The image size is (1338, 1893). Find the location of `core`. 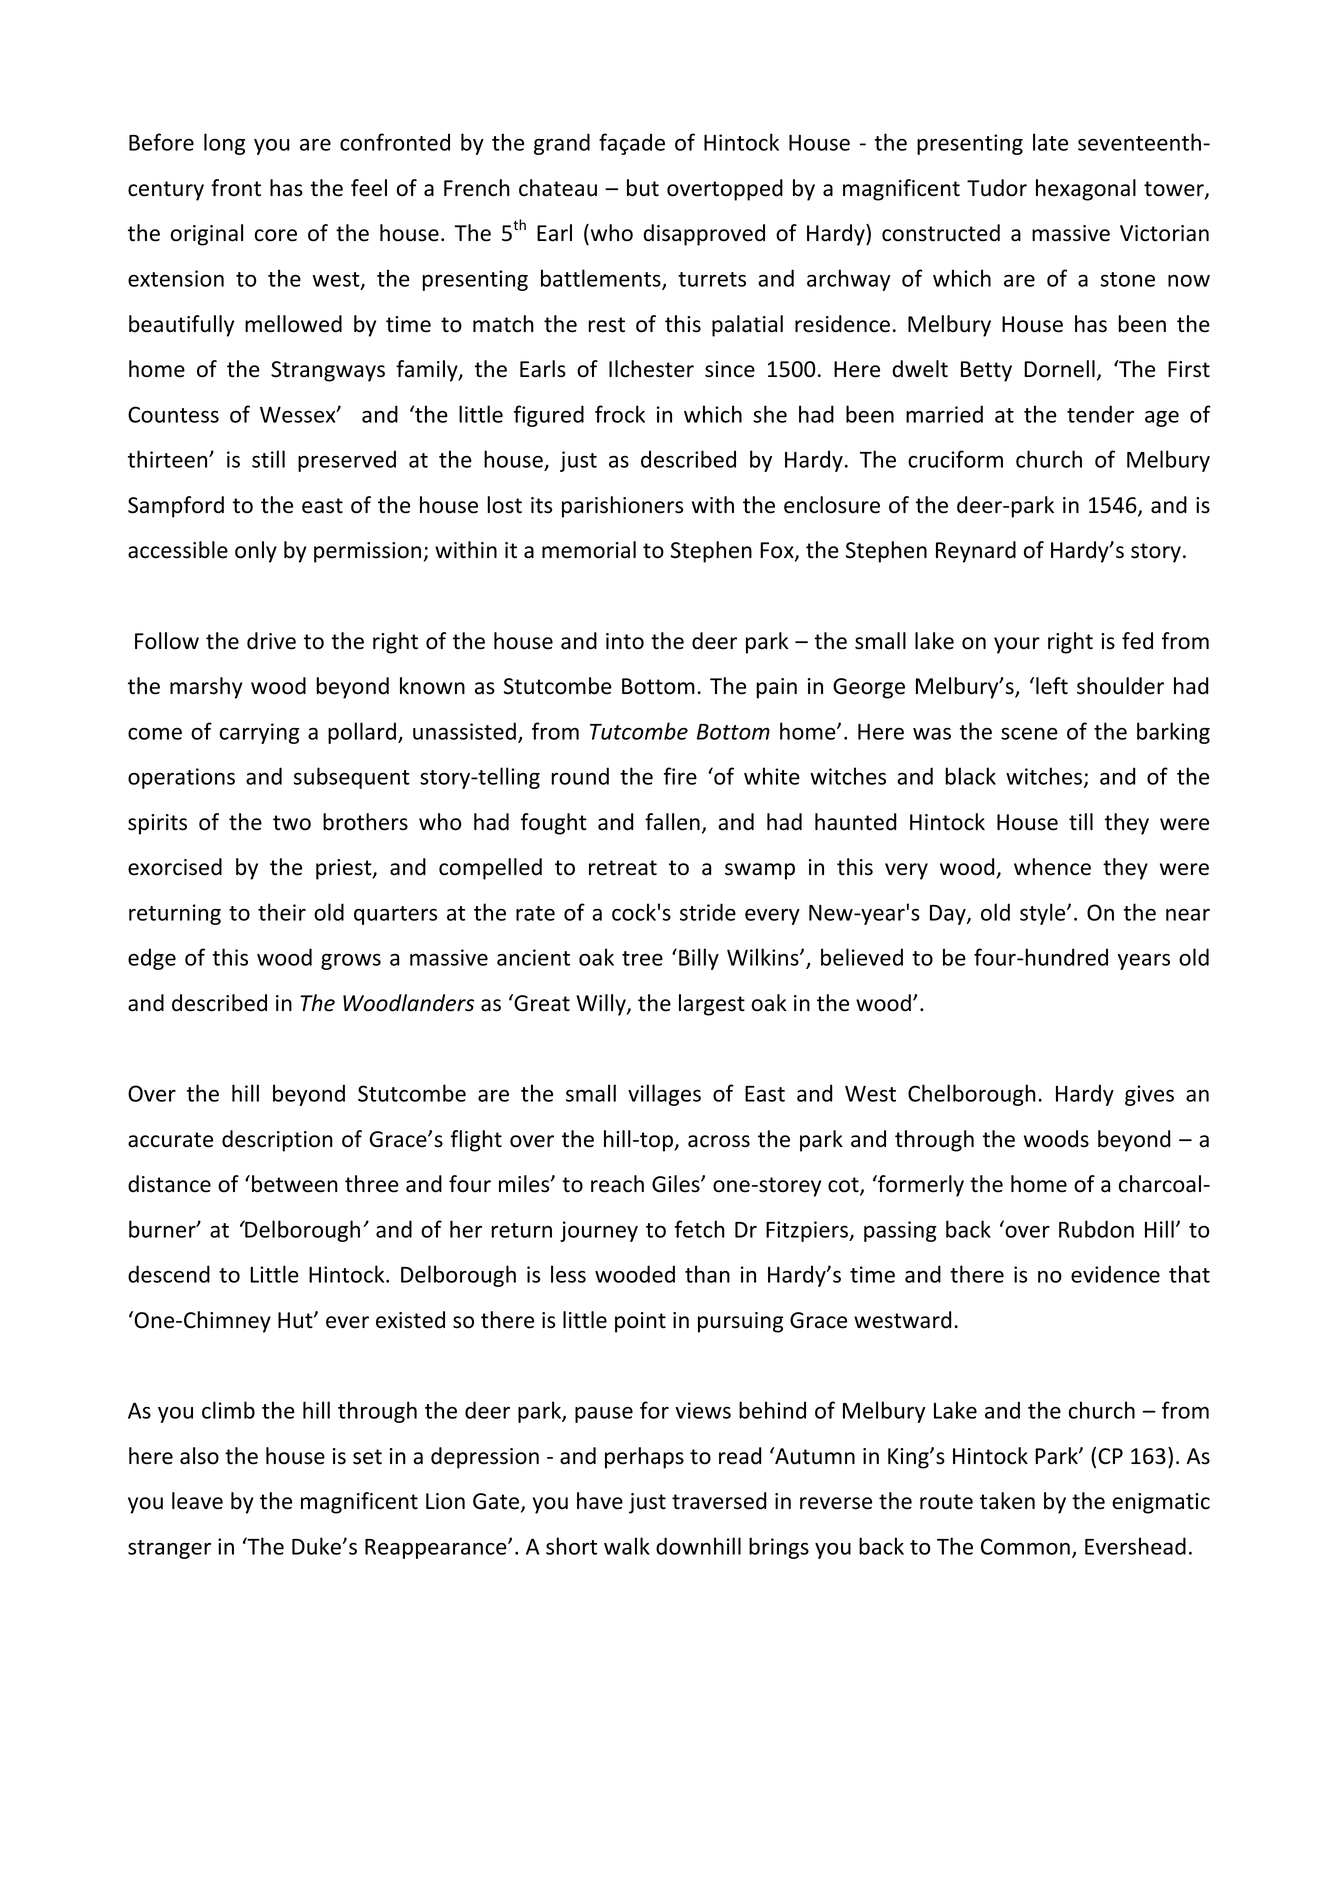

core is located at coordinates (276, 235).
